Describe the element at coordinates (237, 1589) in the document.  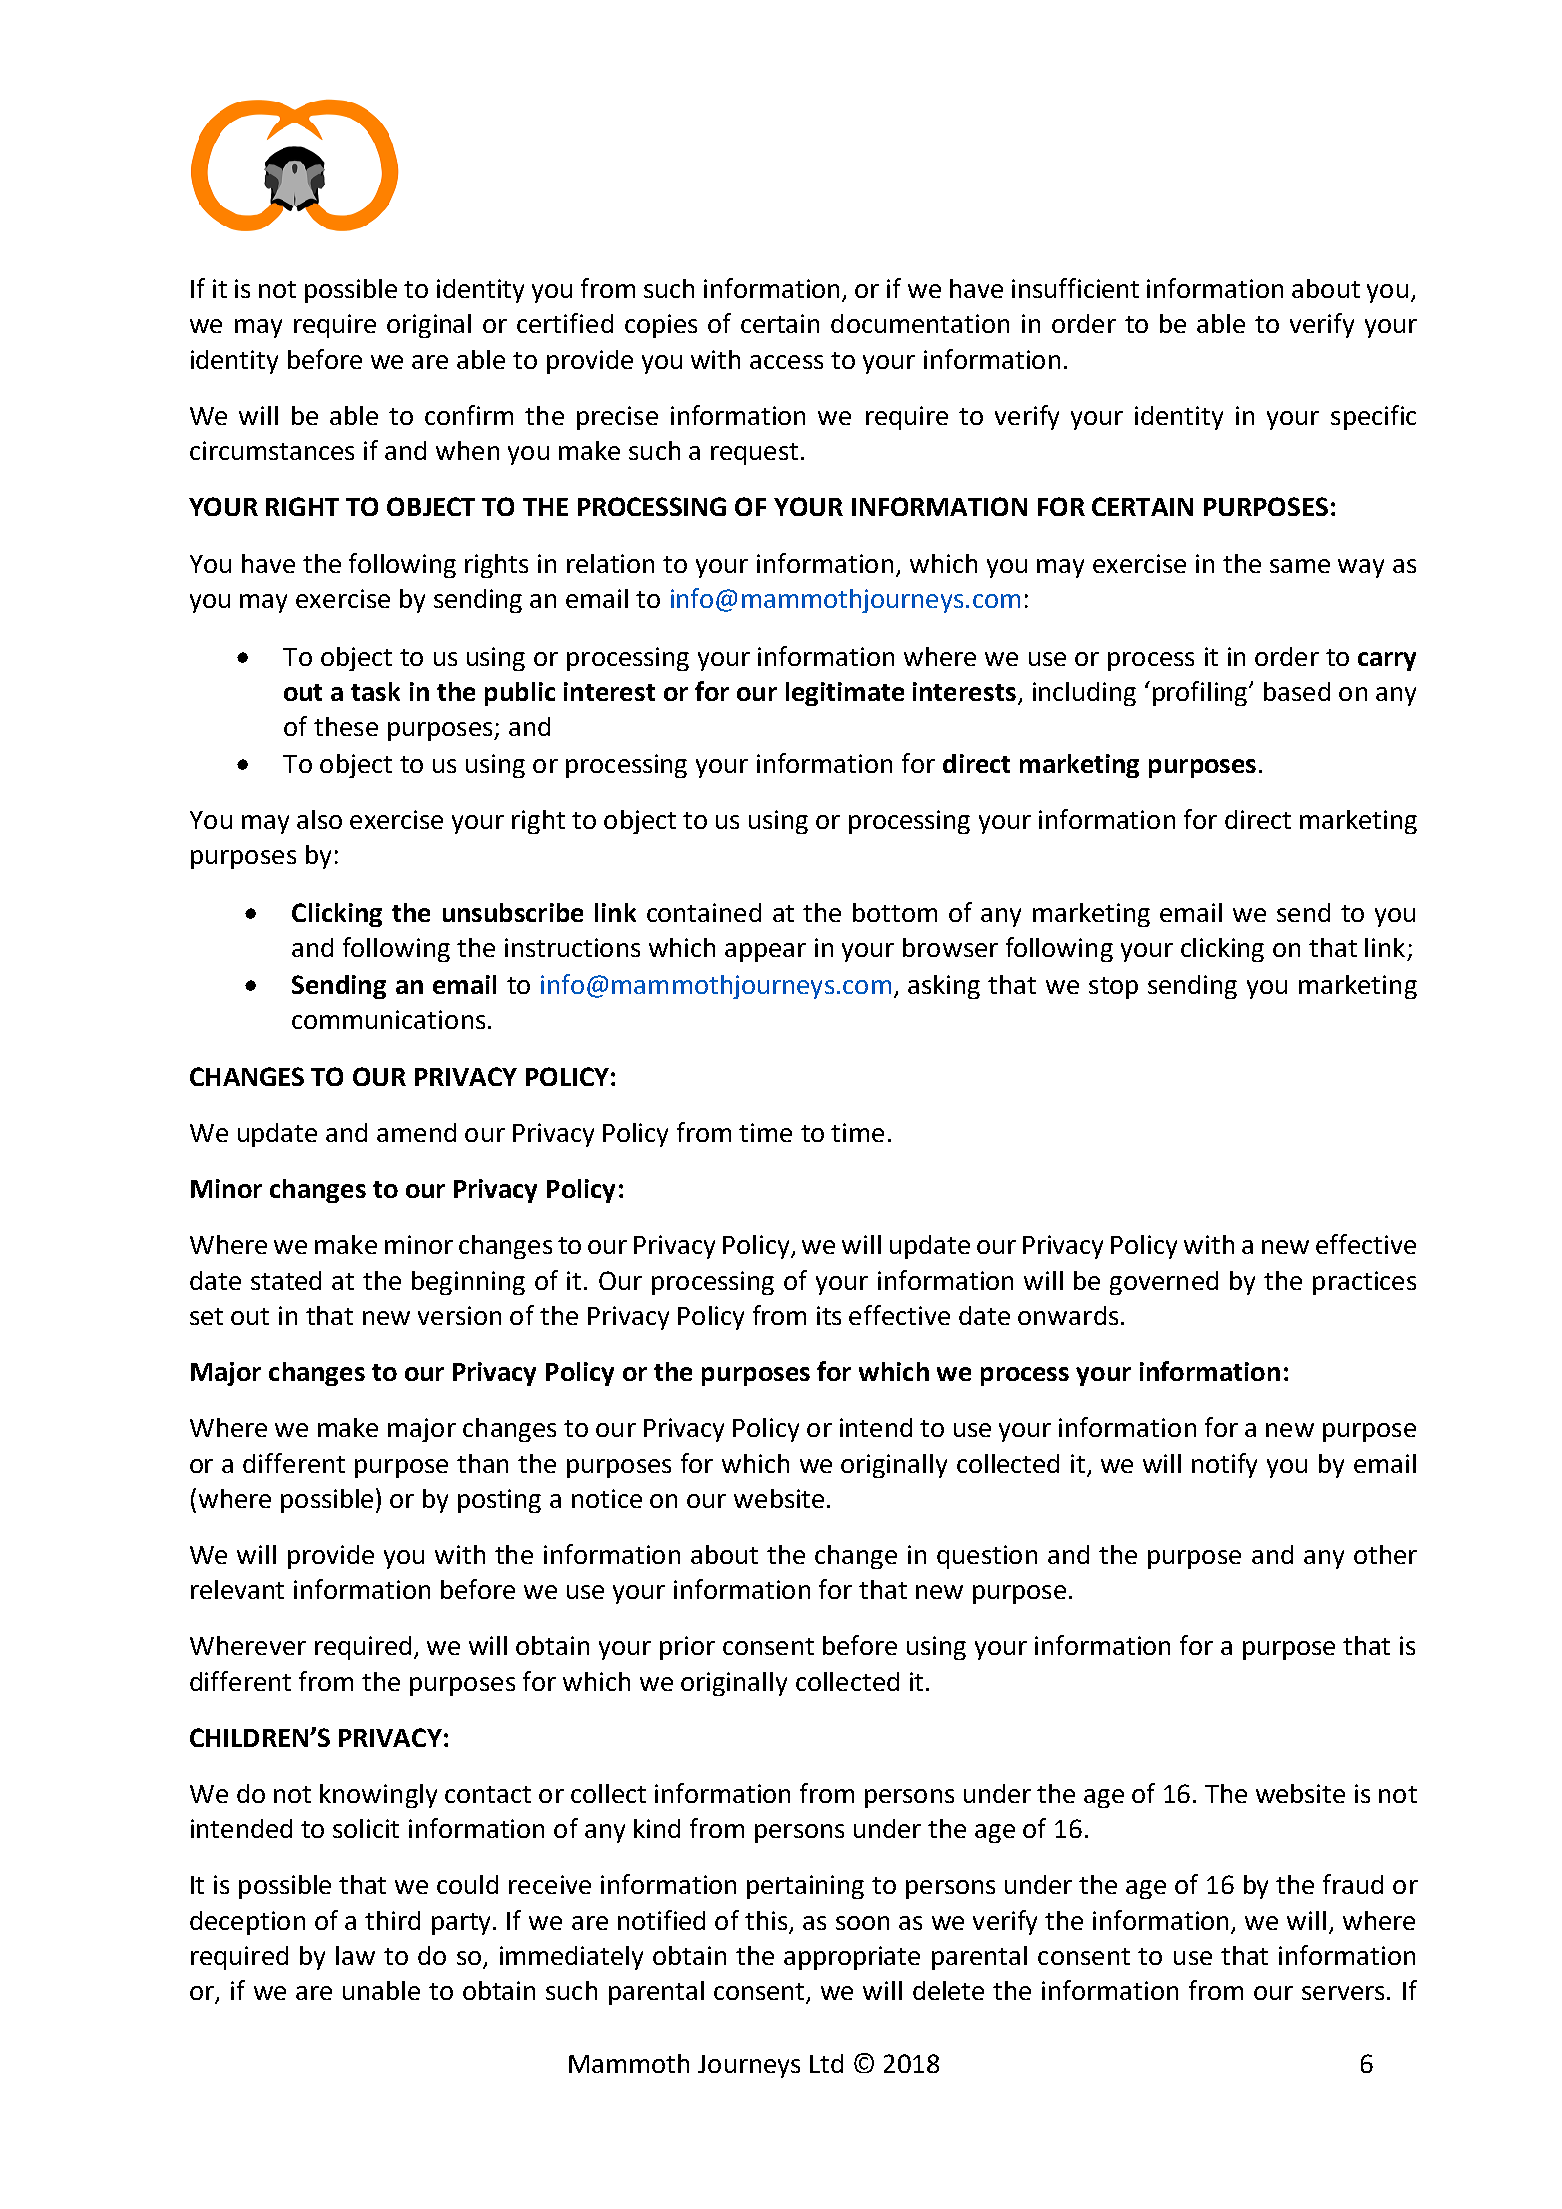
I see `relevant` at that location.
